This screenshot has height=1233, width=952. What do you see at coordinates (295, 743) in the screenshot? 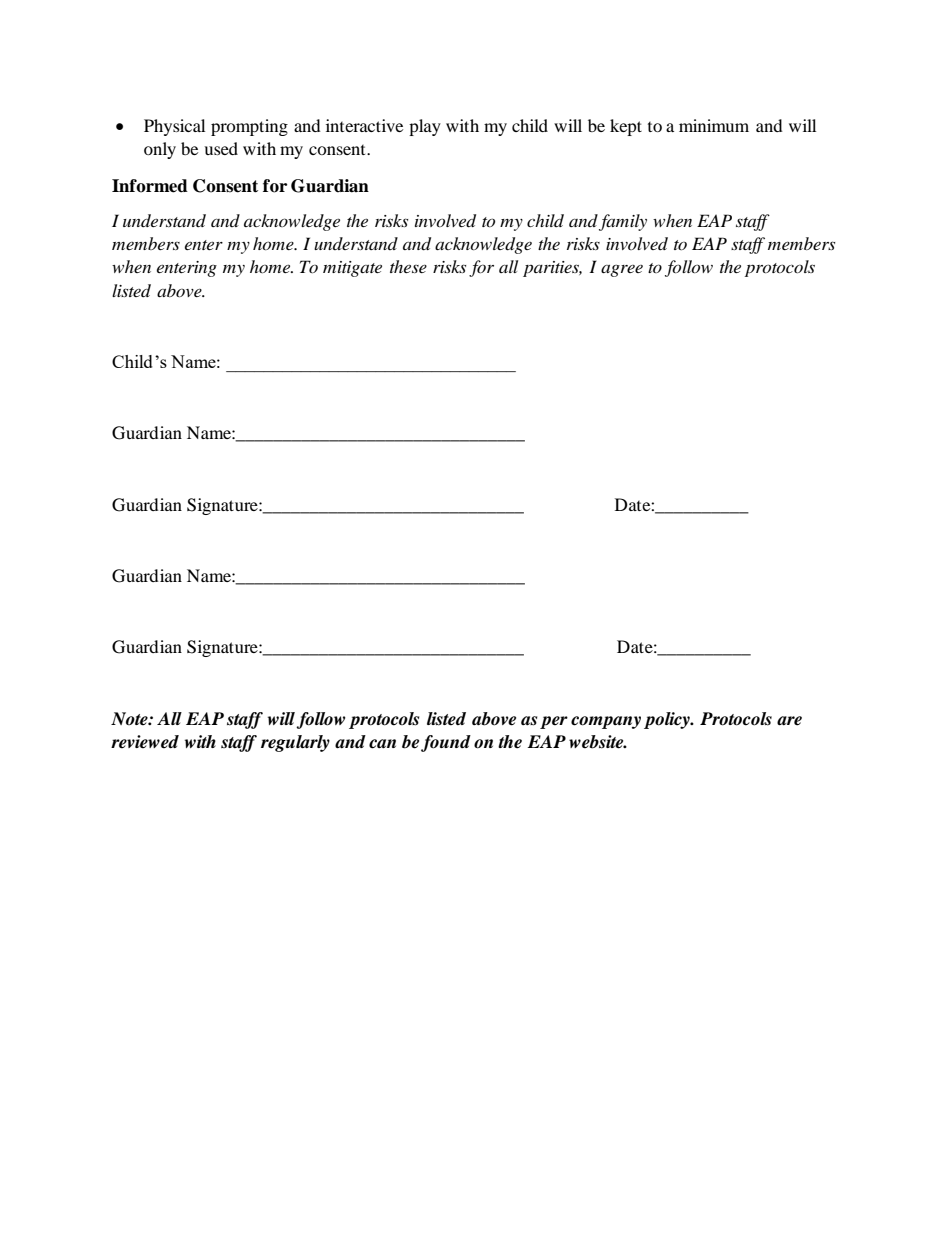
I see `regularly` at bounding box center [295, 743].
